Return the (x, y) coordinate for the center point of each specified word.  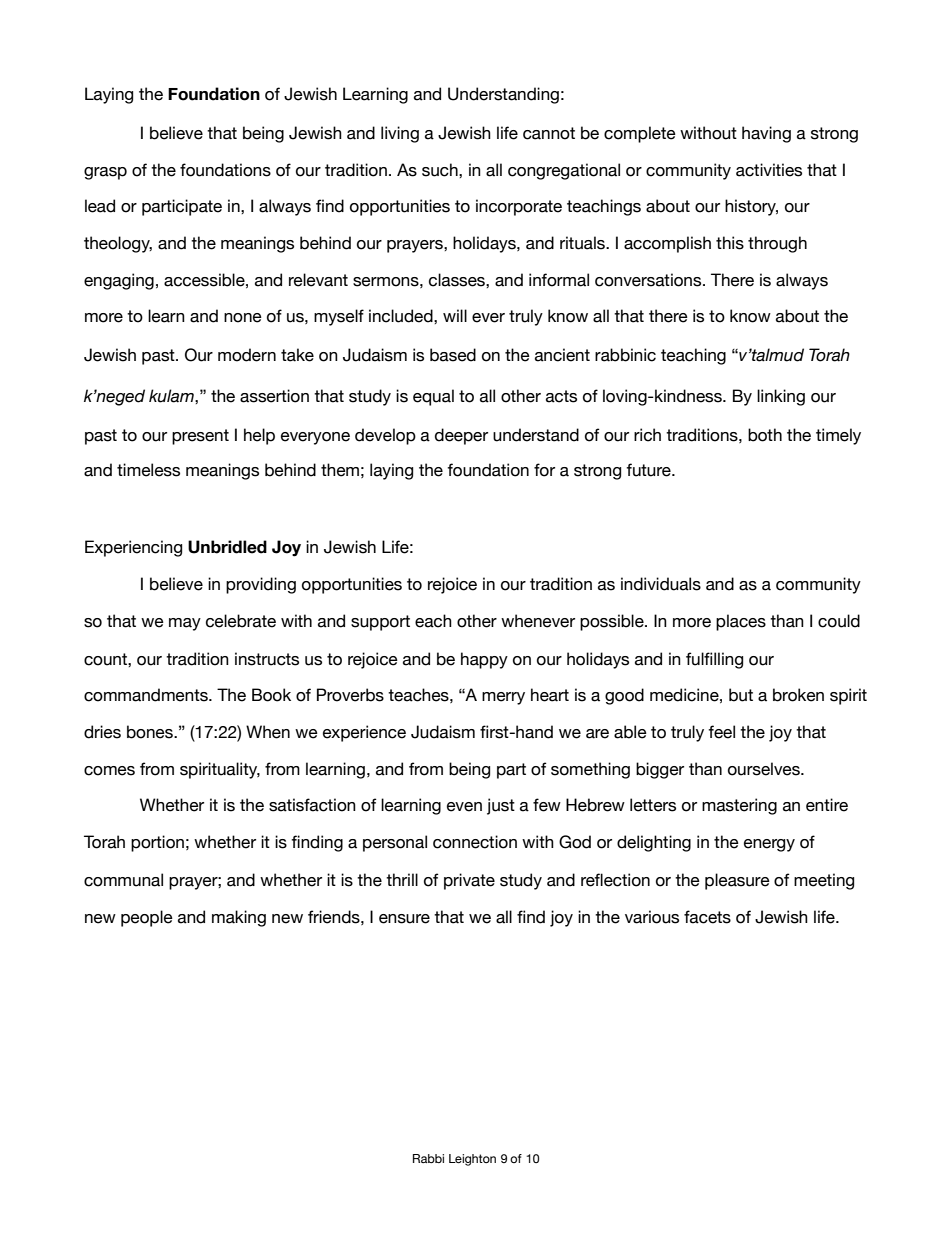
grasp (105, 173)
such (441, 170)
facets (707, 917)
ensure (404, 919)
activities (769, 170)
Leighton (472, 1160)
